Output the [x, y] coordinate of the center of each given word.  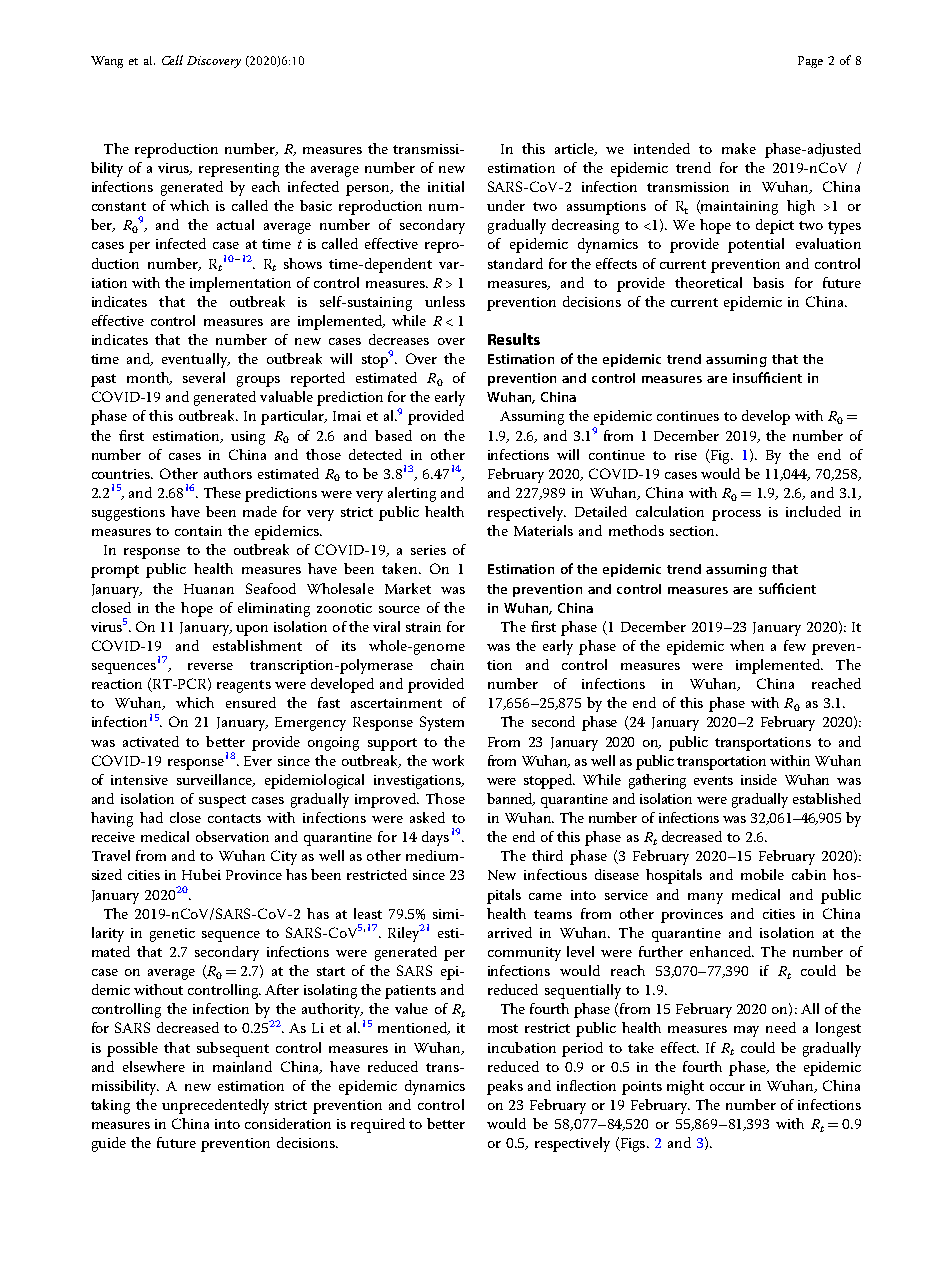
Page [810, 62]
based [393, 435]
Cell [172, 60]
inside [759, 779]
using [248, 438]
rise [686, 455]
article [576, 149]
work [448, 760]
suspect [222, 801]
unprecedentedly [215, 1106]
